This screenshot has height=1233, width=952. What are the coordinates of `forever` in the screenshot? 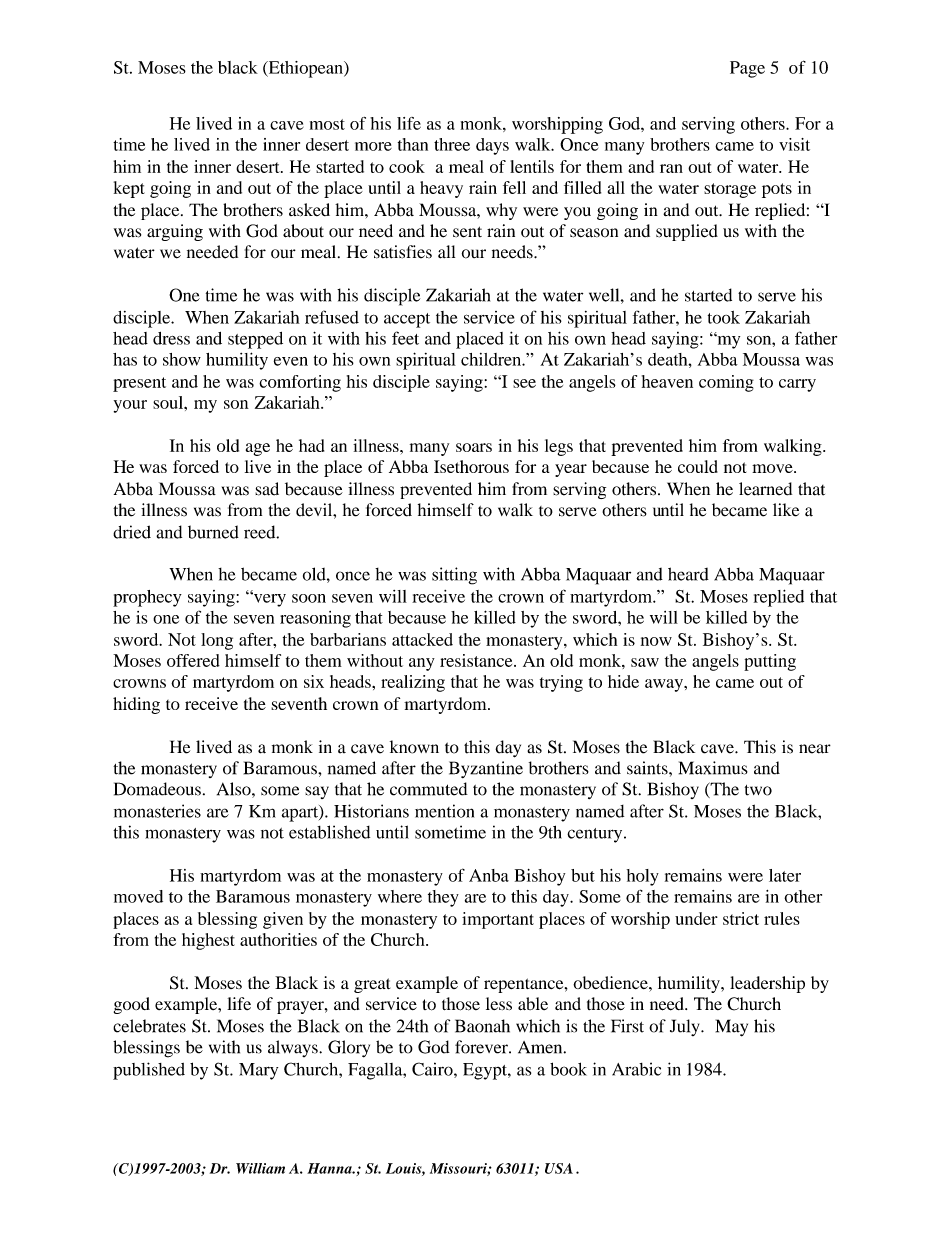 It's located at (482, 1047).
